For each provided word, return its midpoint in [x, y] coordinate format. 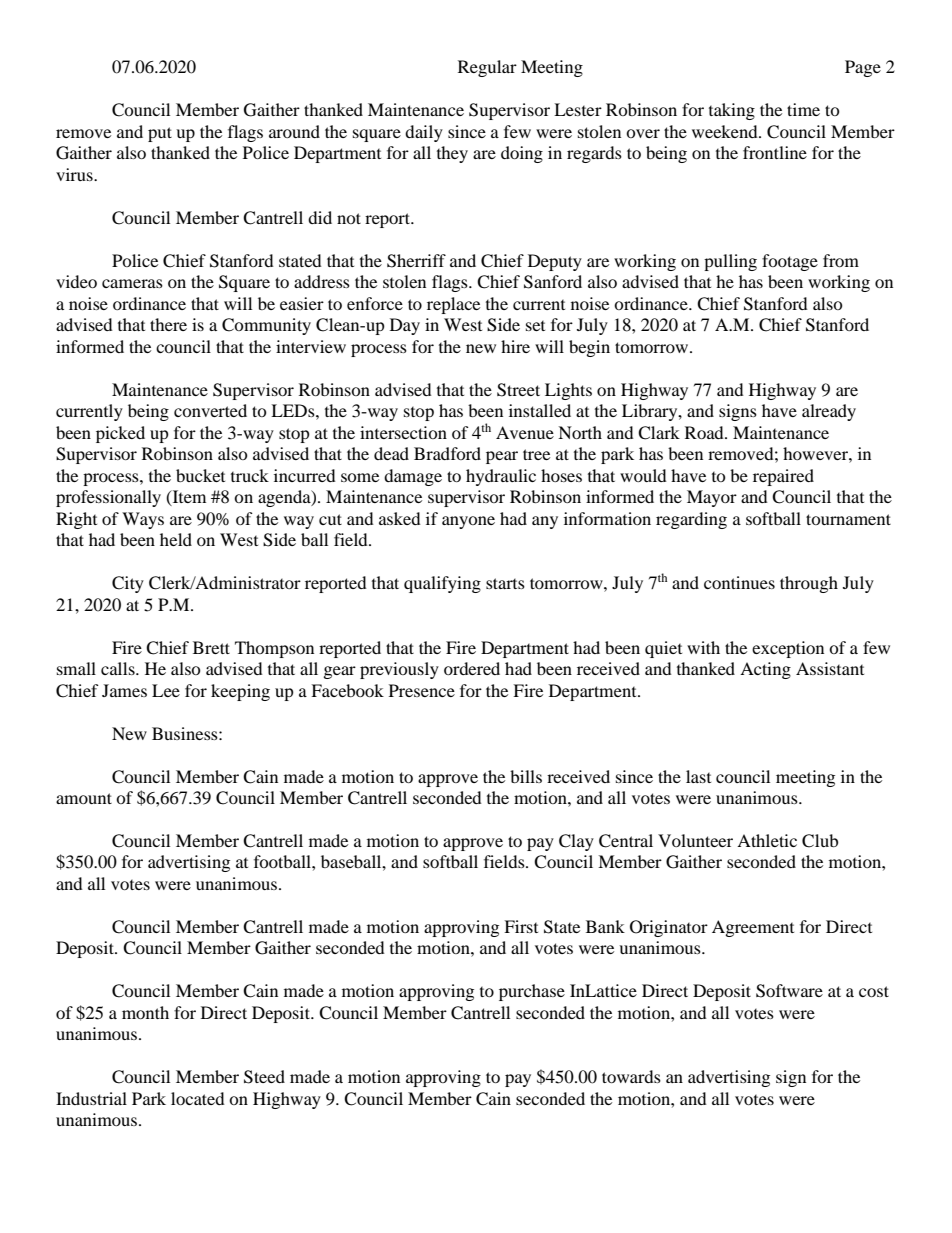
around [294, 131]
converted [210, 410]
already [829, 412]
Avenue [525, 432]
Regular [487, 68]
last [698, 776]
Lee [166, 690]
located [198, 1098]
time [803, 109]
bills [526, 776]
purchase [532, 992]
